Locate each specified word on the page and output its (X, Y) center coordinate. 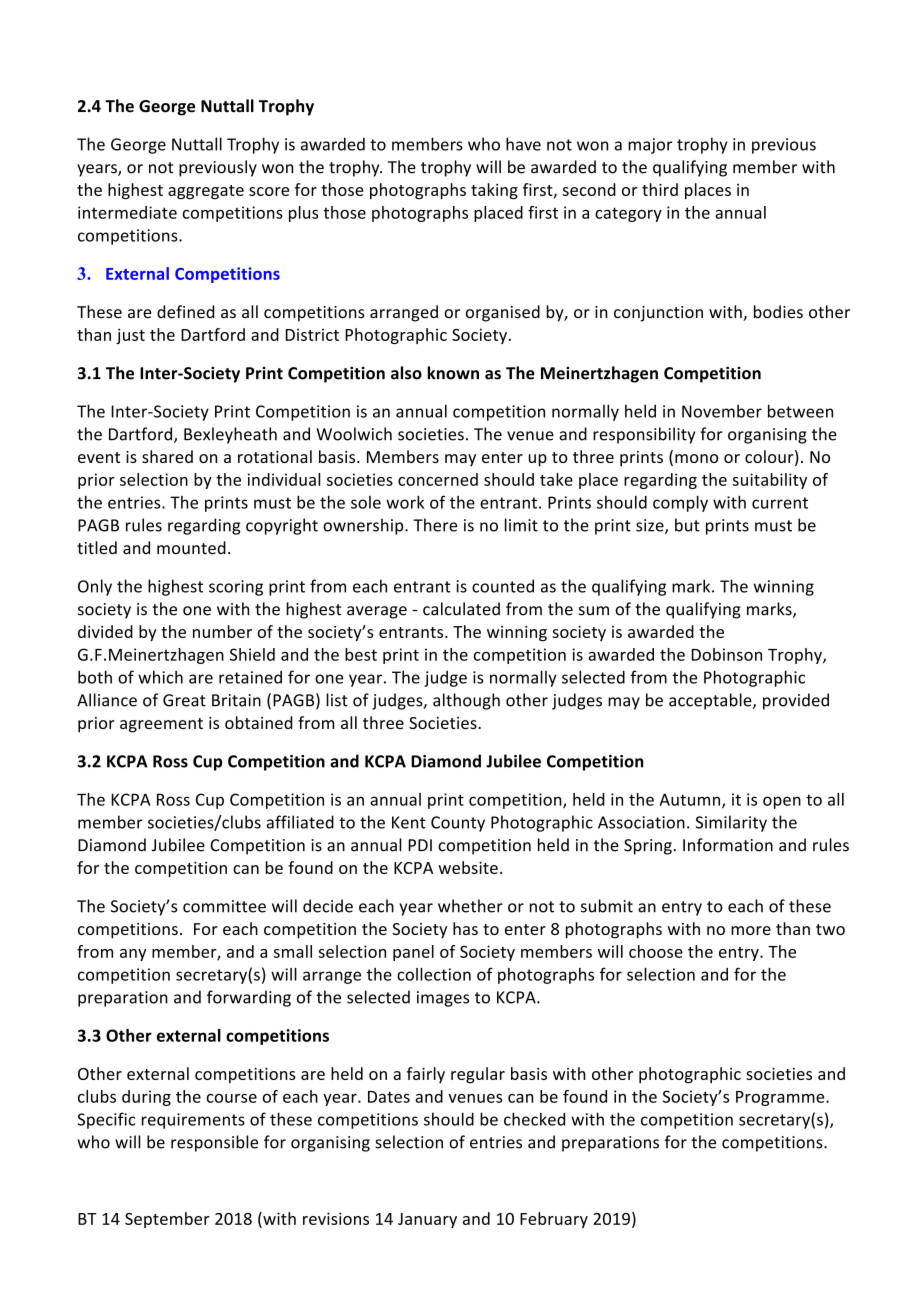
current (780, 503)
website (468, 867)
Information (728, 845)
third (660, 189)
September (167, 1220)
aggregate (206, 192)
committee (224, 906)
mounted (191, 548)
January (427, 1220)
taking (494, 191)
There (435, 525)
